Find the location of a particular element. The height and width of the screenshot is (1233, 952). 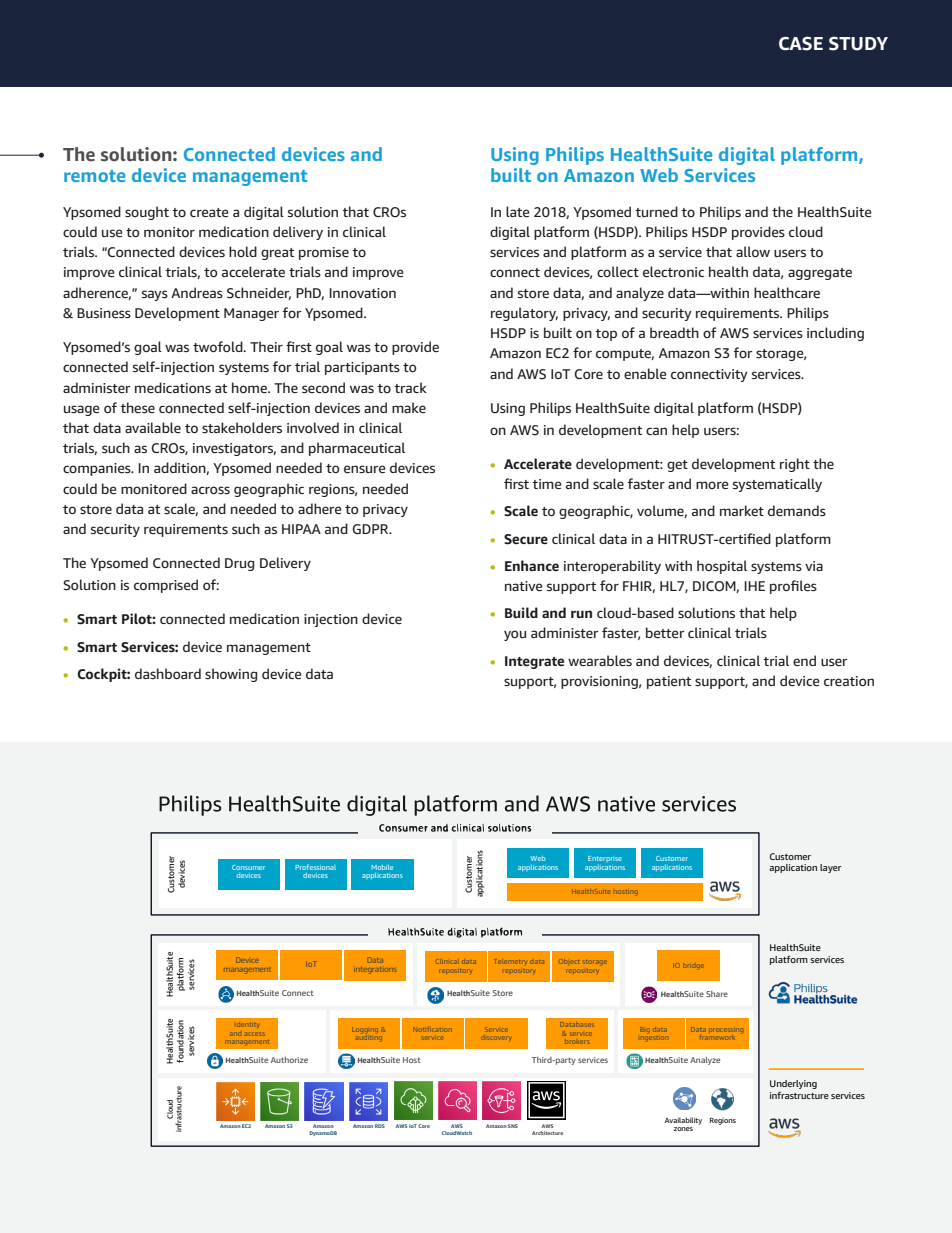

remote is located at coordinates (94, 176).
